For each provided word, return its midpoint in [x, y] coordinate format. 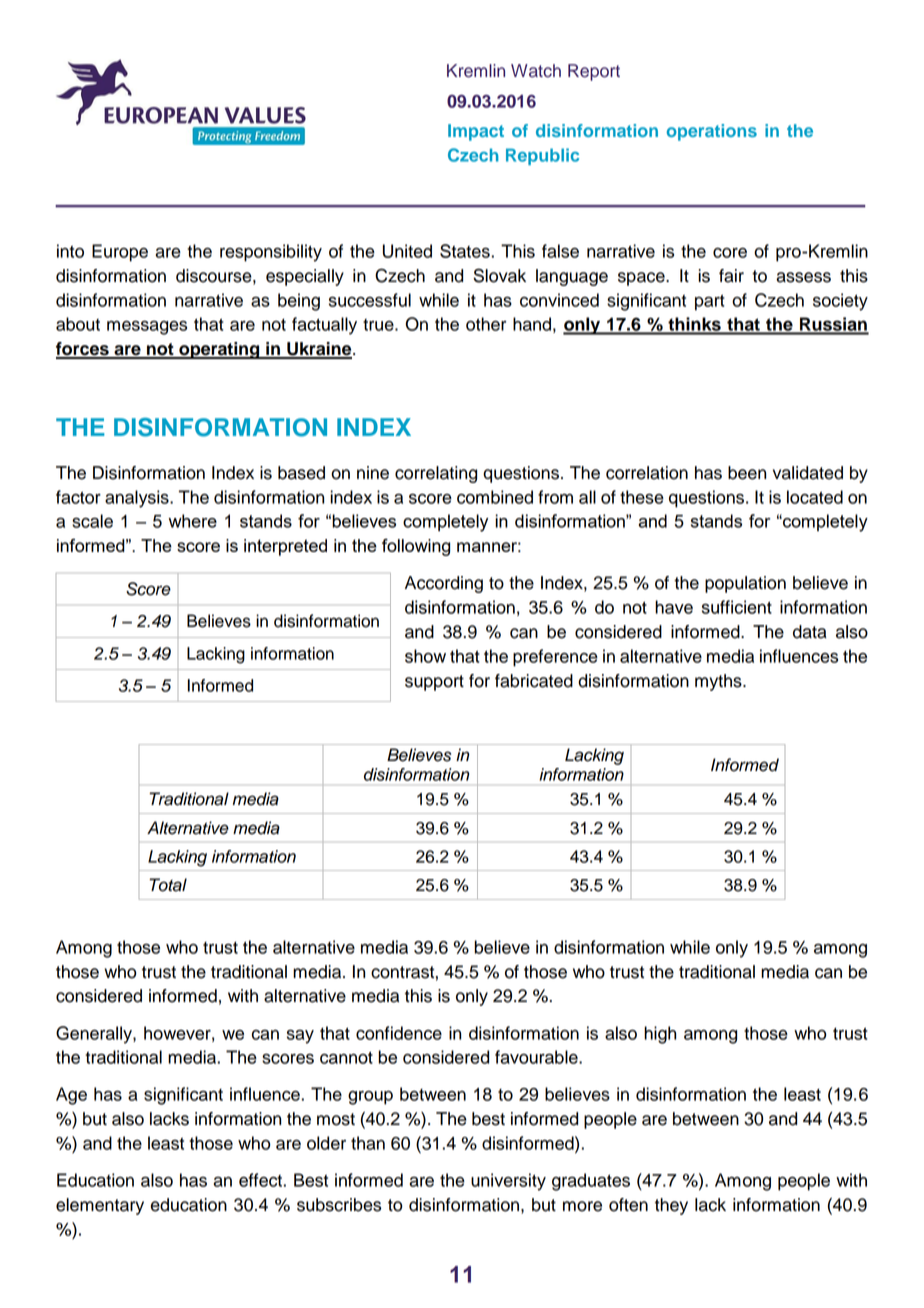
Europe [120, 253]
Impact [476, 132]
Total [168, 885]
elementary [100, 1206]
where [193, 521]
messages [147, 328]
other [486, 324]
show [425, 656]
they [671, 1206]
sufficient [737, 607]
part [710, 302]
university [508, 1182]
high [660, 1035]
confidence [399, 1033]
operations [712, 132]
